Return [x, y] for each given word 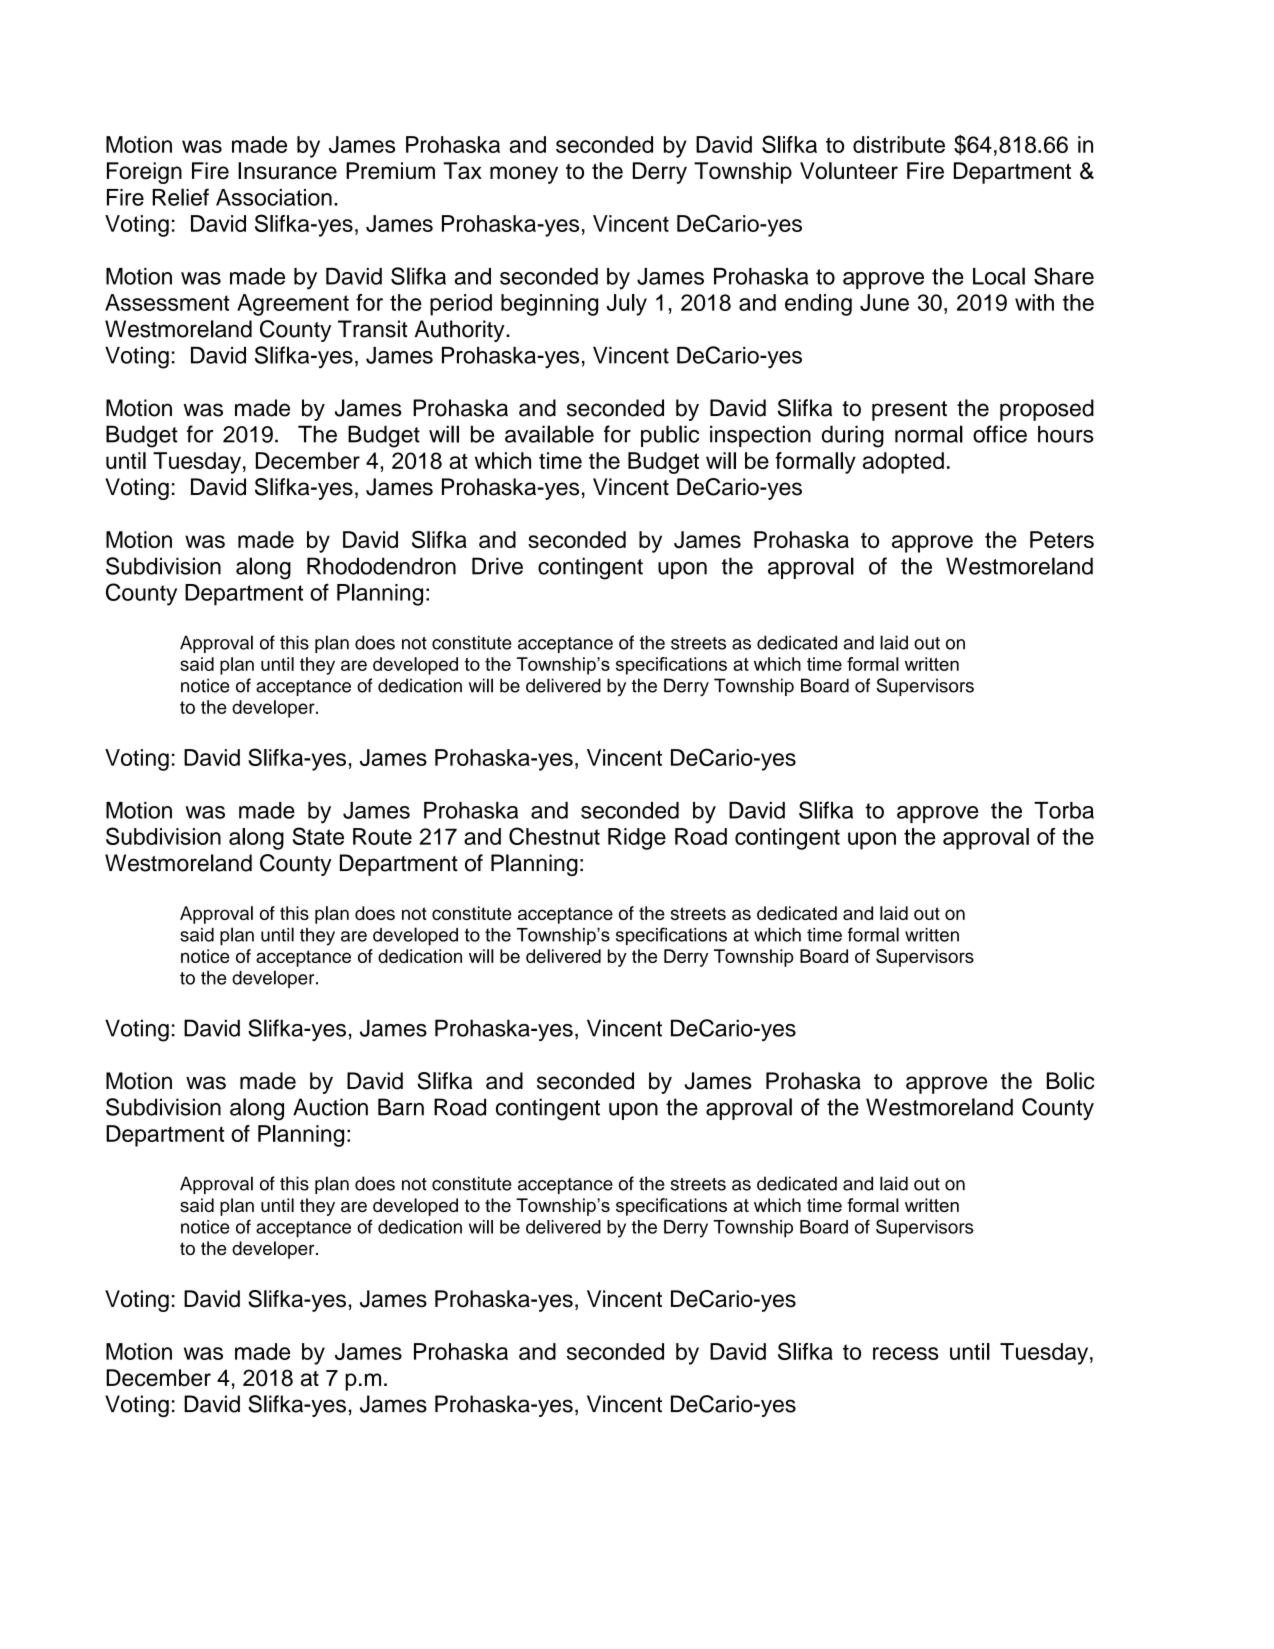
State [318, 836]
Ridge [637, 839]
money [524, 175]
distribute [899, 144]
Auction [330, 1107]
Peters [1062, 539]
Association [274, 197]
